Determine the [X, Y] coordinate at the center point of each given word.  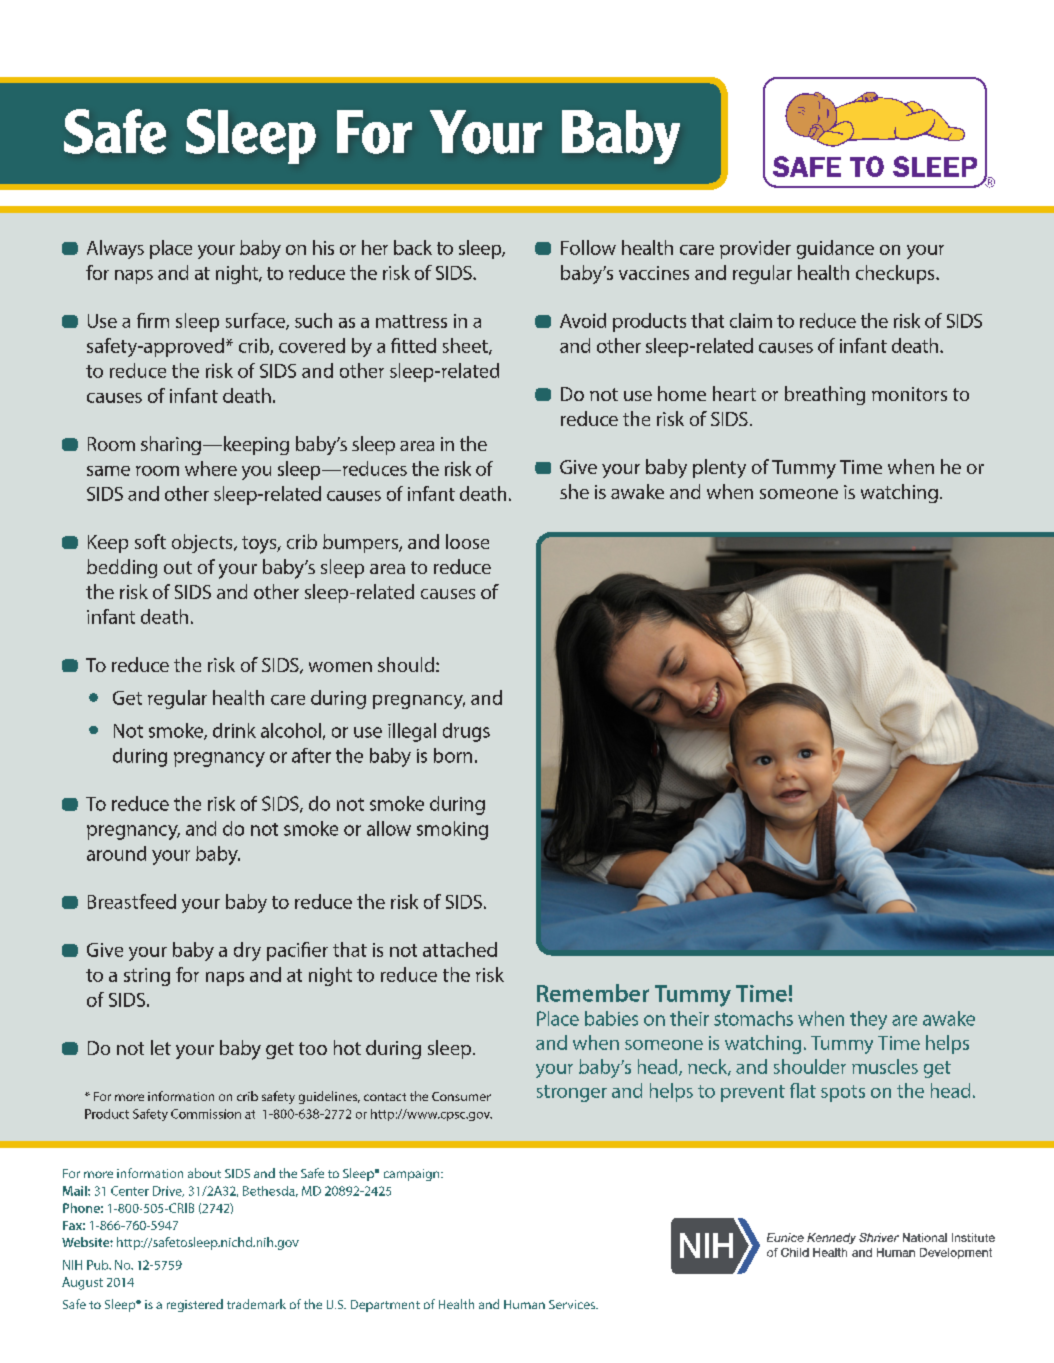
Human [524, 1304]
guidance [835, 249]
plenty [719, 468]
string [147, 977]
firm [153, 320]
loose [467, 541]
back [413, 247]
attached [460, 949]
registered [195, 1305]
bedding [122, 568]
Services [573, 1304]
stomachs [753, 1018]
